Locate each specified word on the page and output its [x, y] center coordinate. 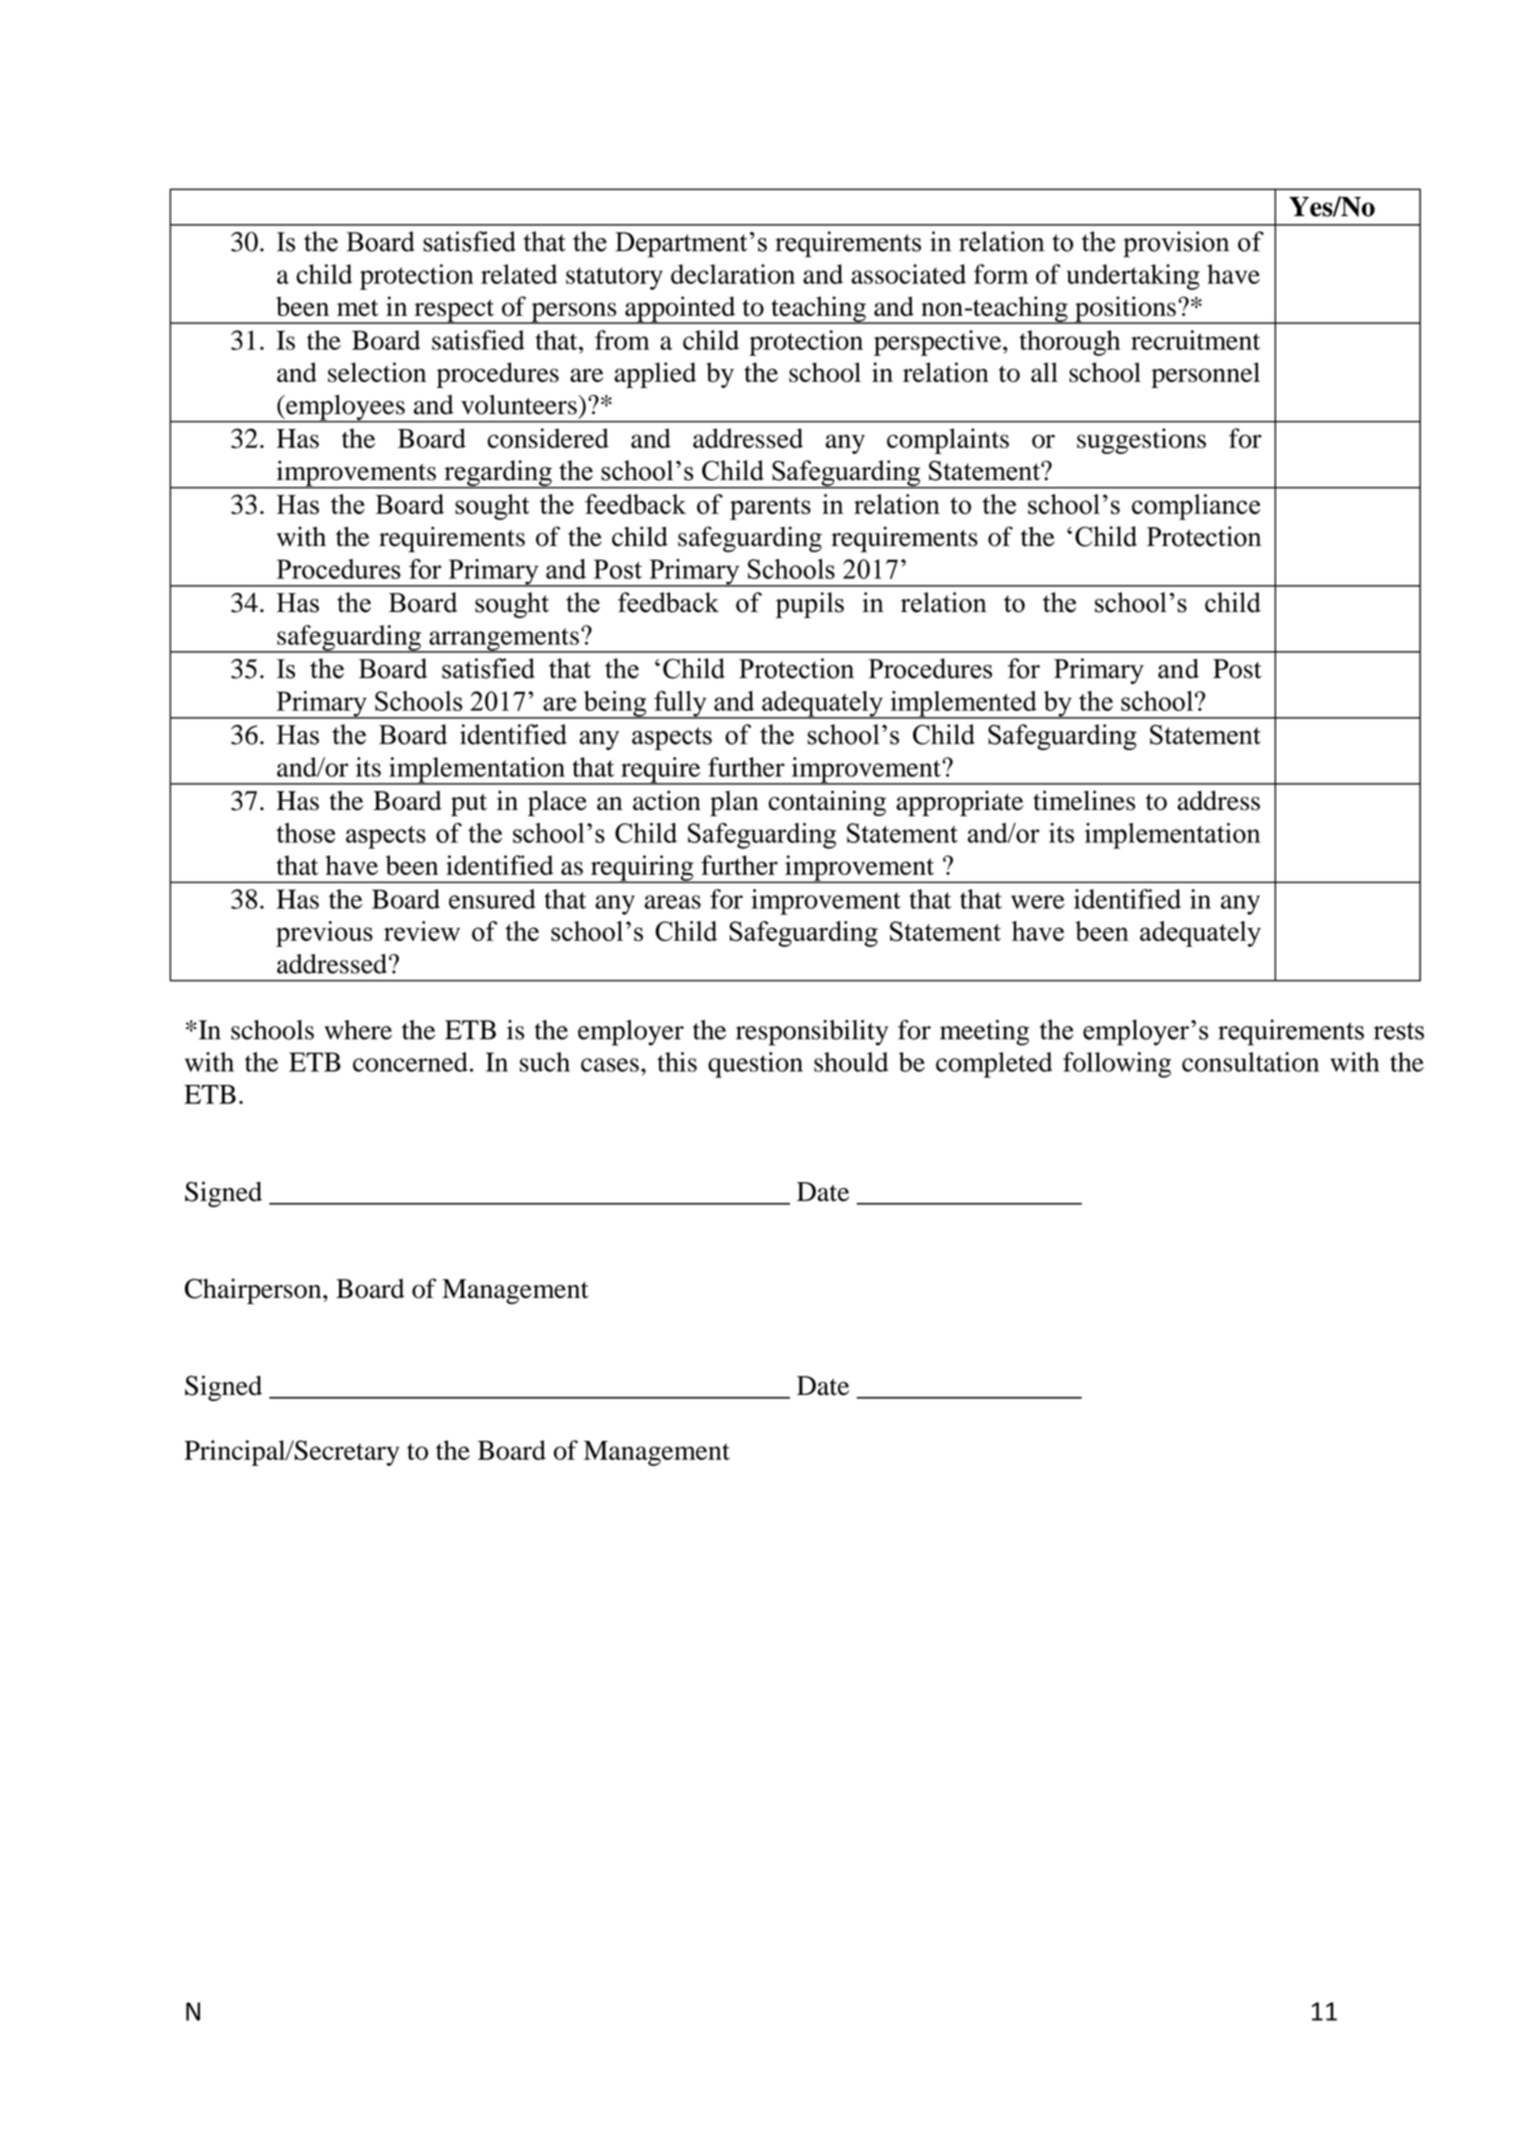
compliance [1196, 507]
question [755, 1065]
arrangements [504, 640]
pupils [810, 605]
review [422, 931]
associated [908, 274]
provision [1176, 244]
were [1038, 902]
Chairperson [254, 1291]
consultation [1250, 1062]
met [358, 308]
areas [672, 902]
